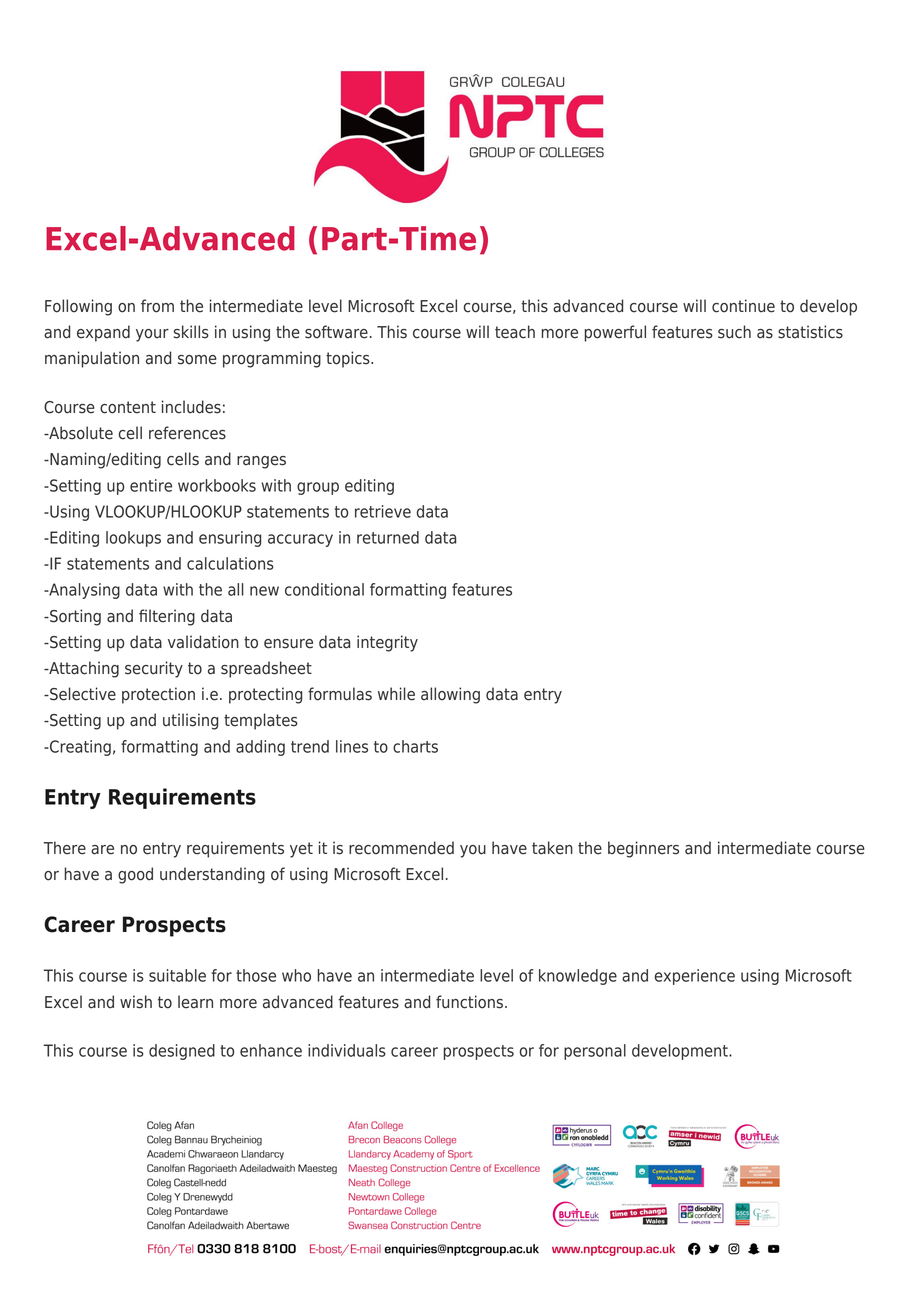 The height and width of the document is (1308, 924). I want to click on such, so click(734, 332).
